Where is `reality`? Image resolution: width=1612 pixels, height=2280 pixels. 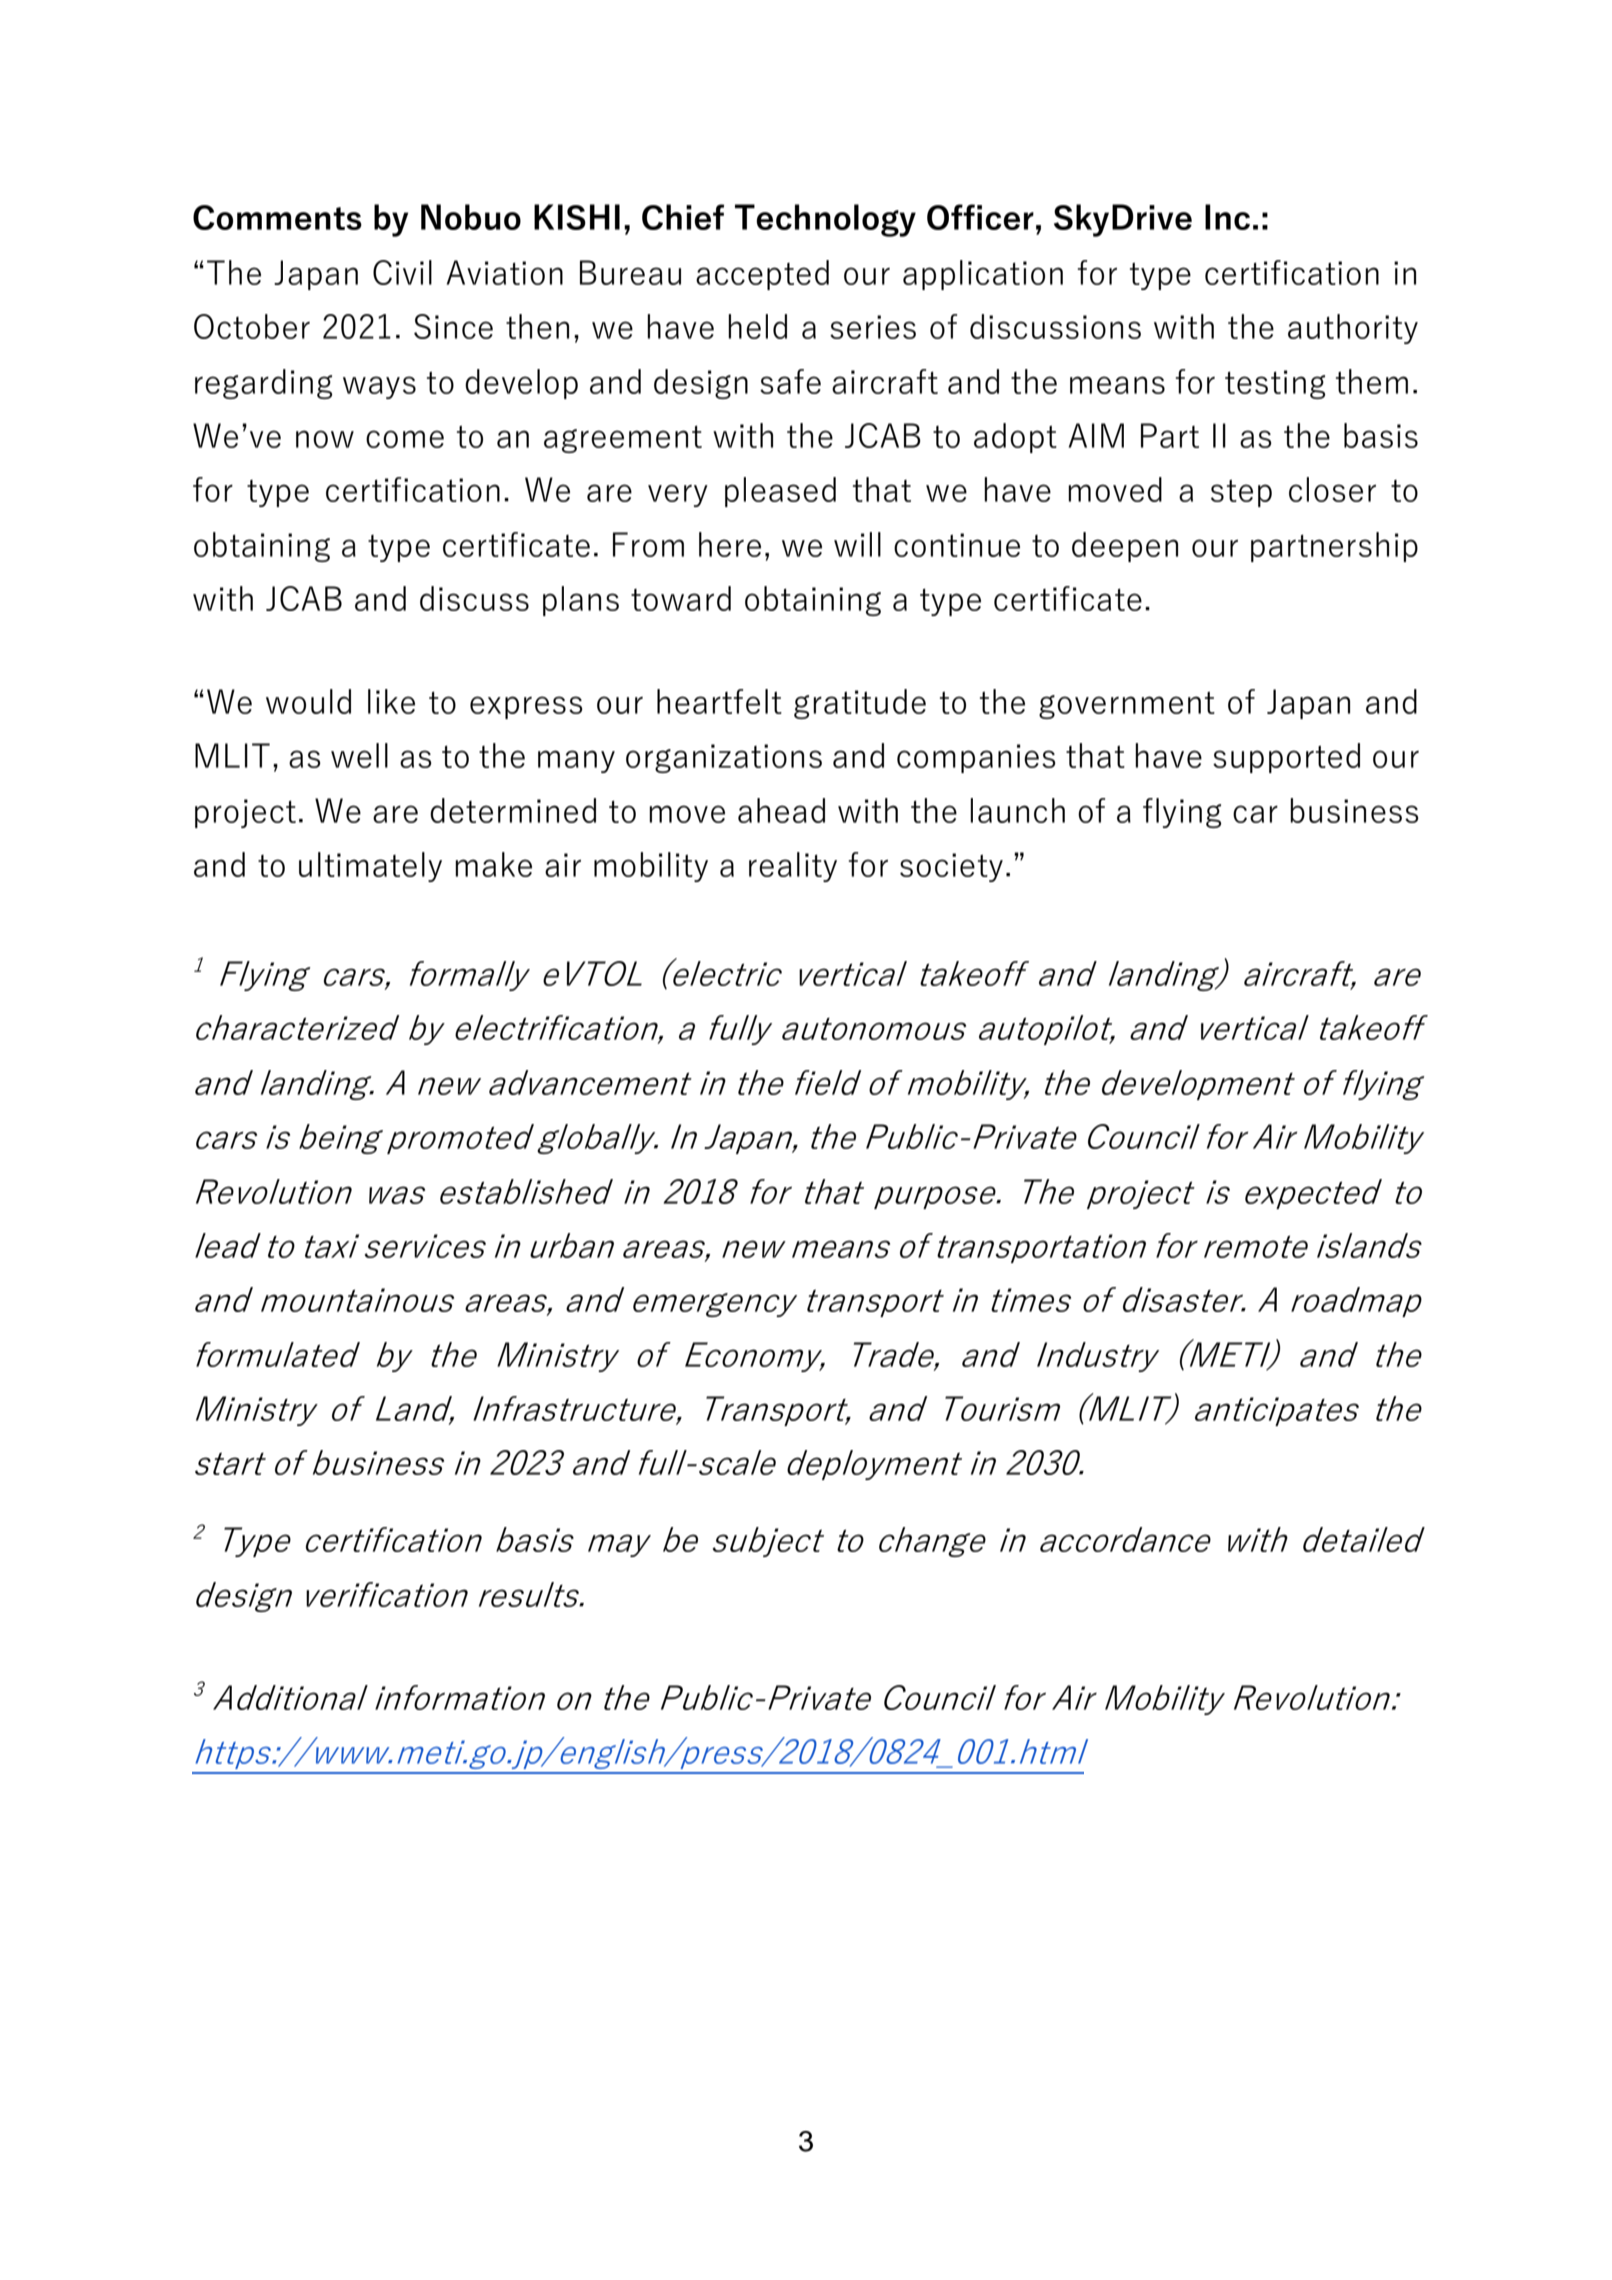 reality is located at coordinates (793, 867).
